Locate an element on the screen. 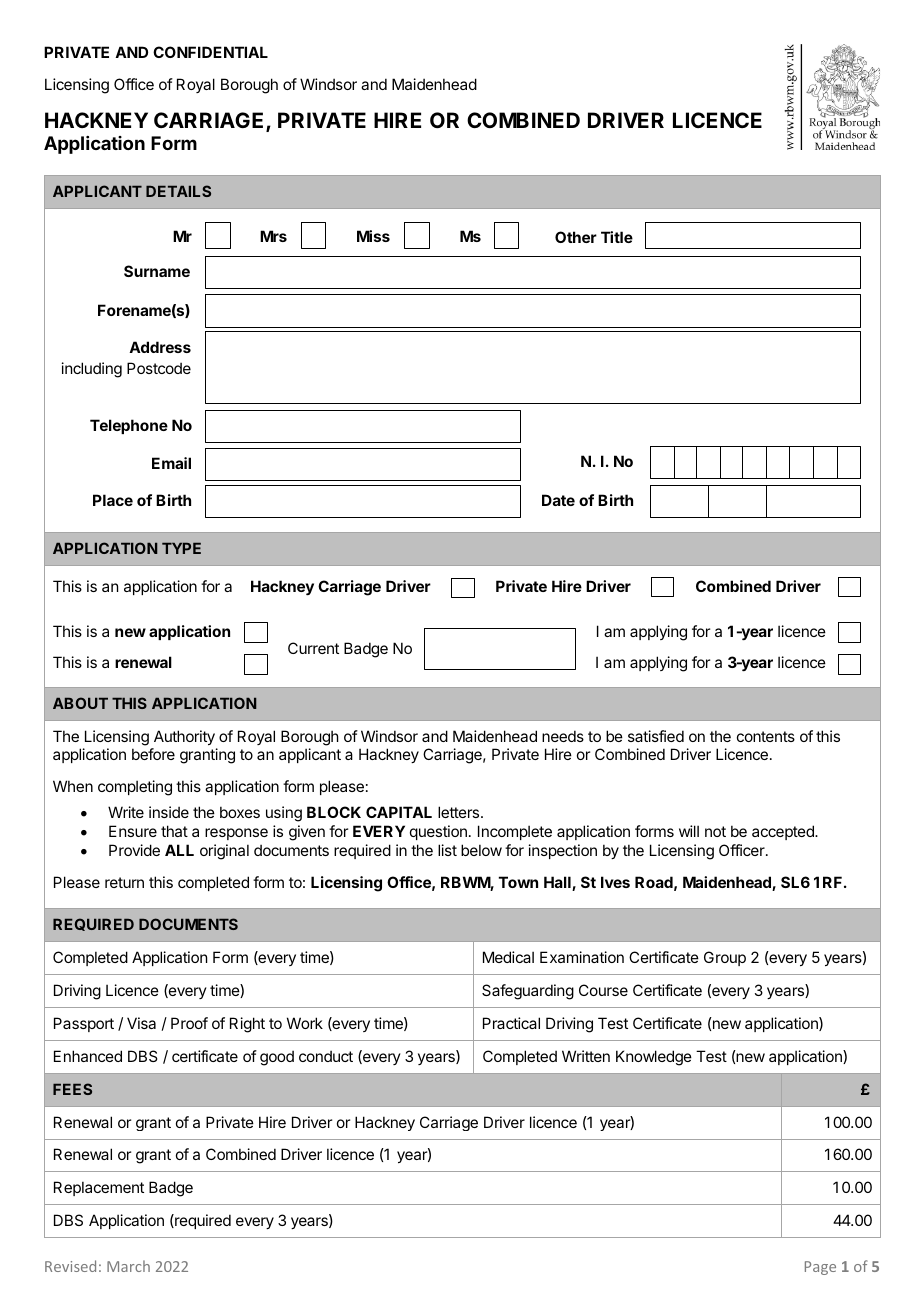  Date is located at coordinates (558, 500).
